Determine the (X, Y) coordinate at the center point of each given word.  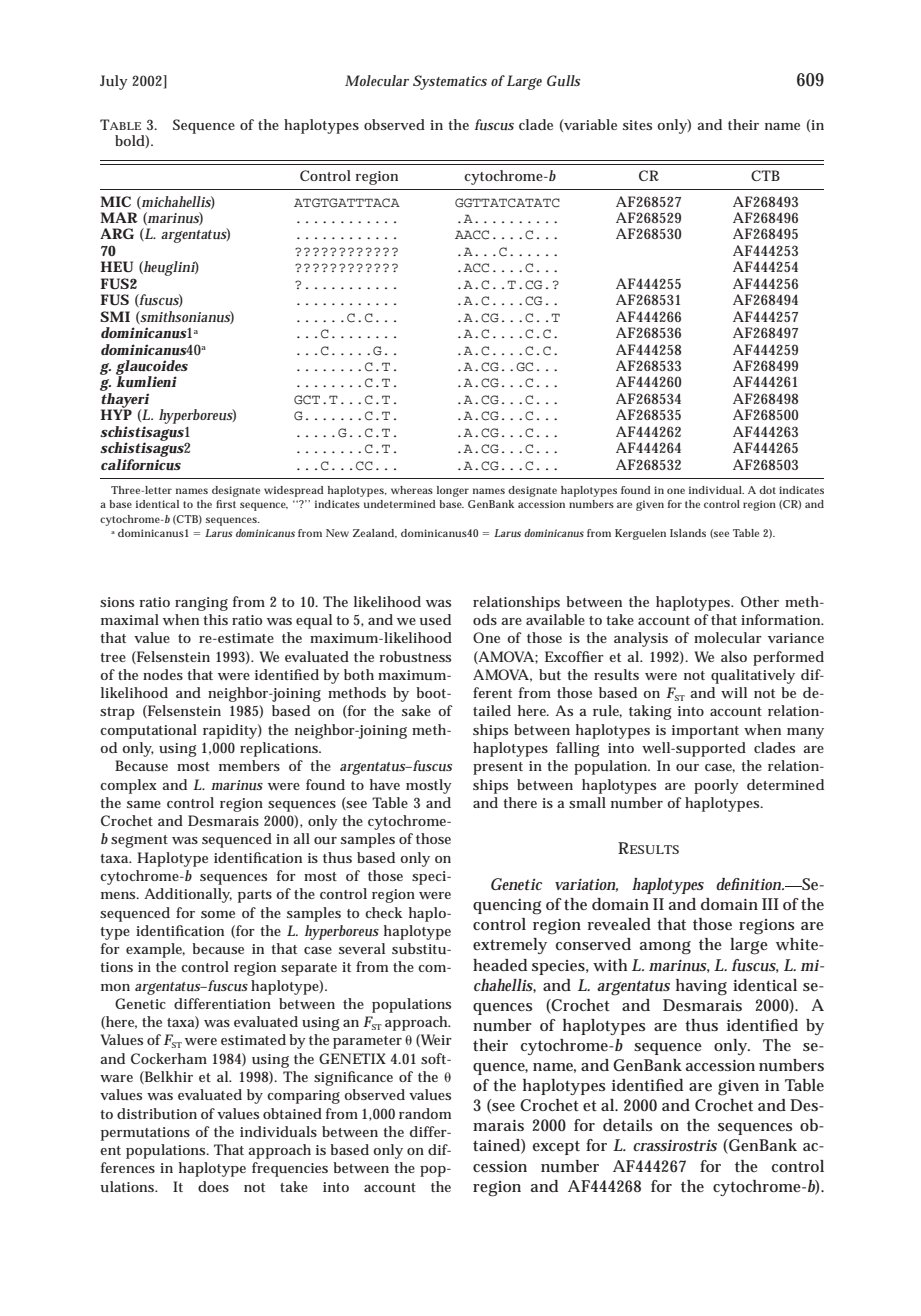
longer (453, 491)
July (114, 82)
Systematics (450, 82)
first (226, 504)
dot (767, 490)
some (218, 914)
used (435, 619)
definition (750, 884)
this (215, 619)
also (734, 656)
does (213, 1186)
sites (637, 125)
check (384, 912)
